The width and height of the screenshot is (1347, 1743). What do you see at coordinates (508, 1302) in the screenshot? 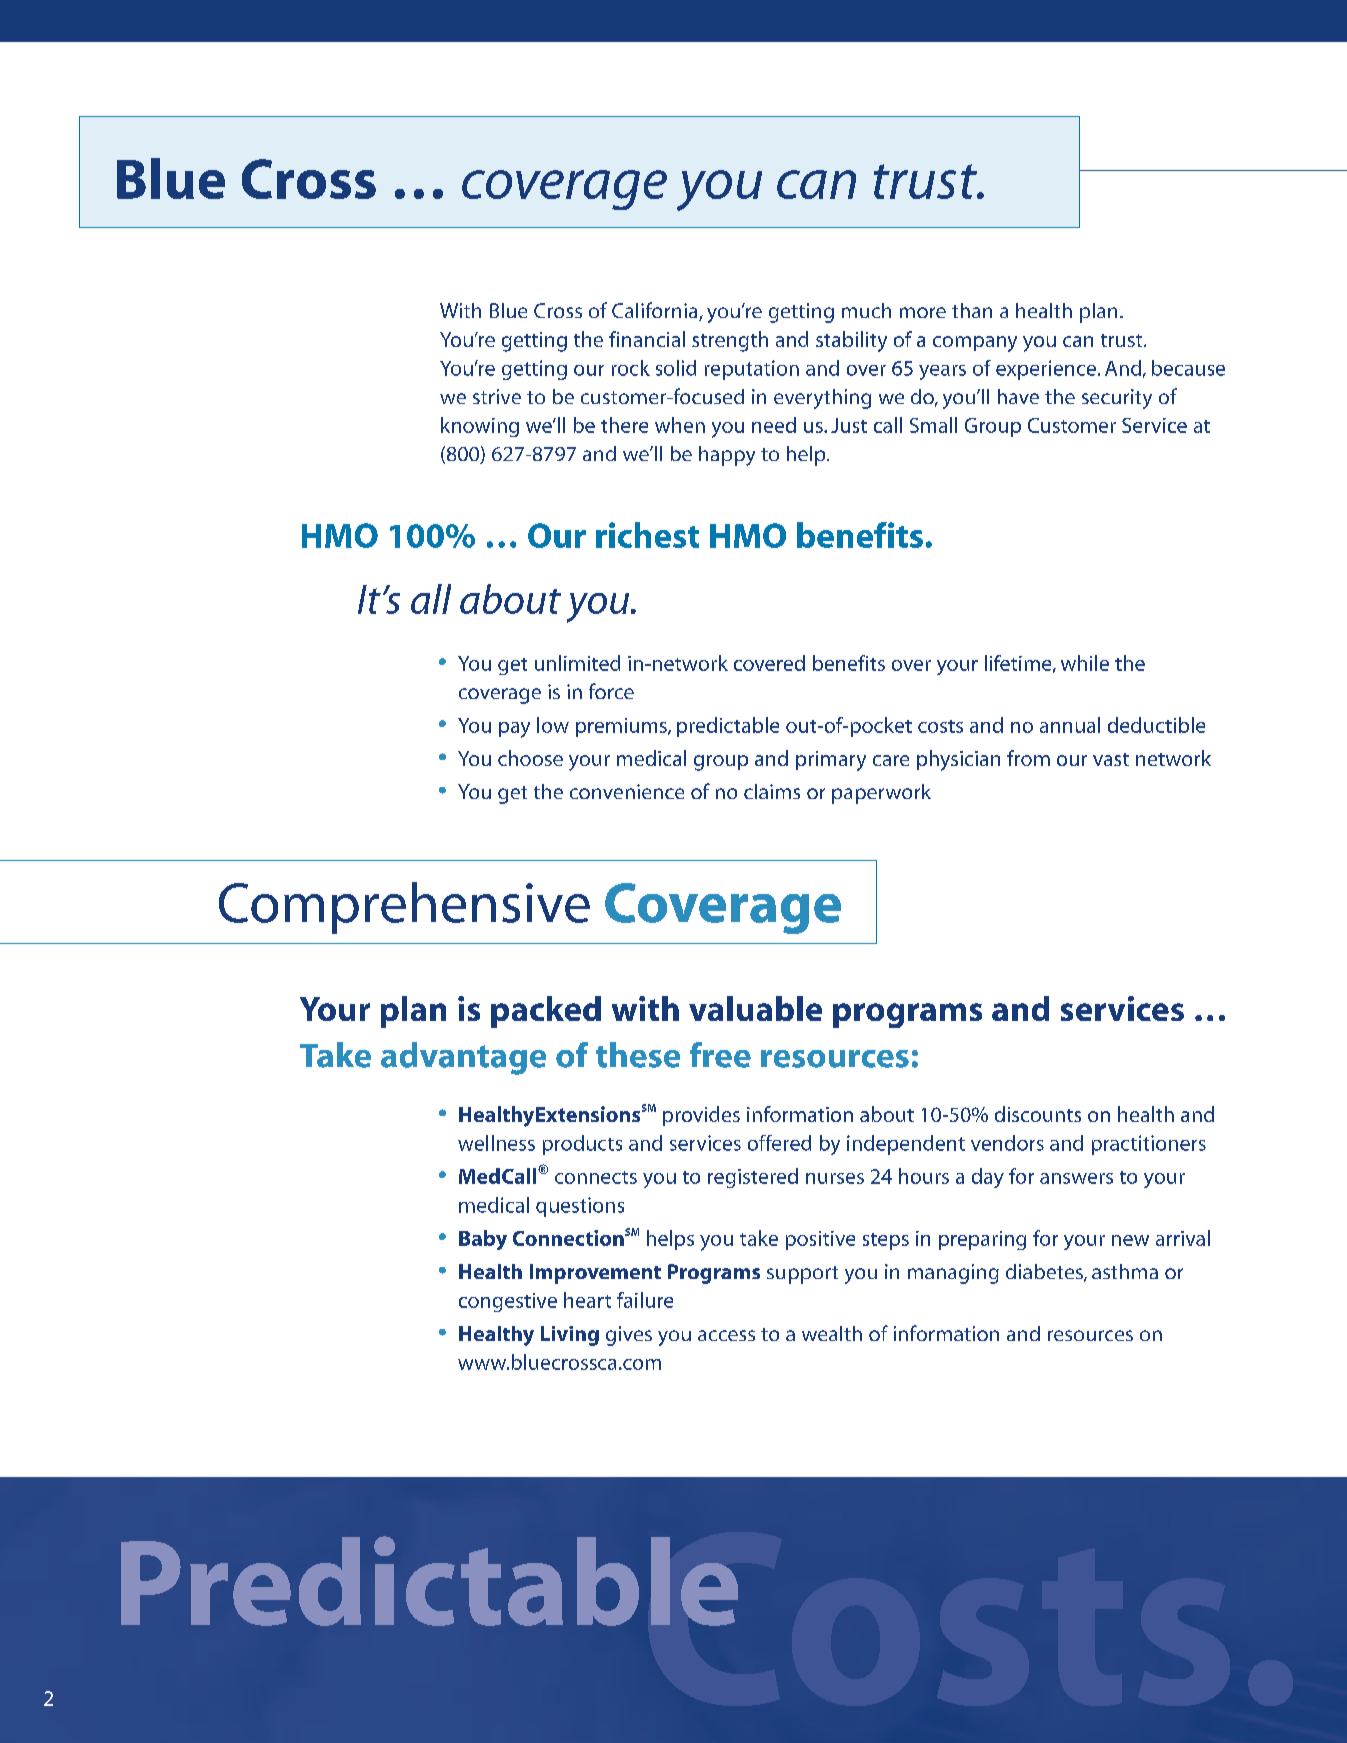
I see `congestive` at bounding box center [508, 1302].
